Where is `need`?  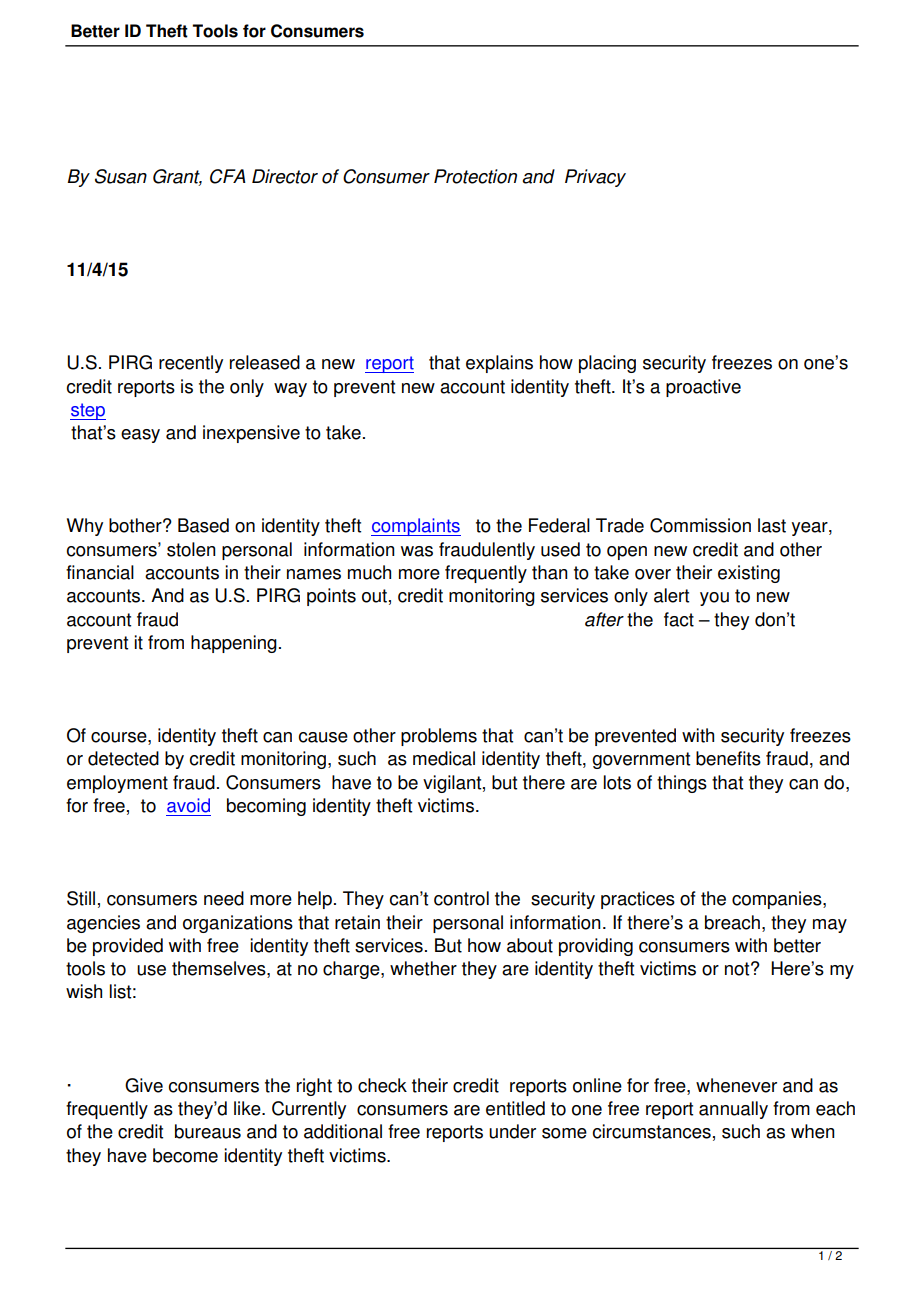
need is located at coordinates (224, 898).
